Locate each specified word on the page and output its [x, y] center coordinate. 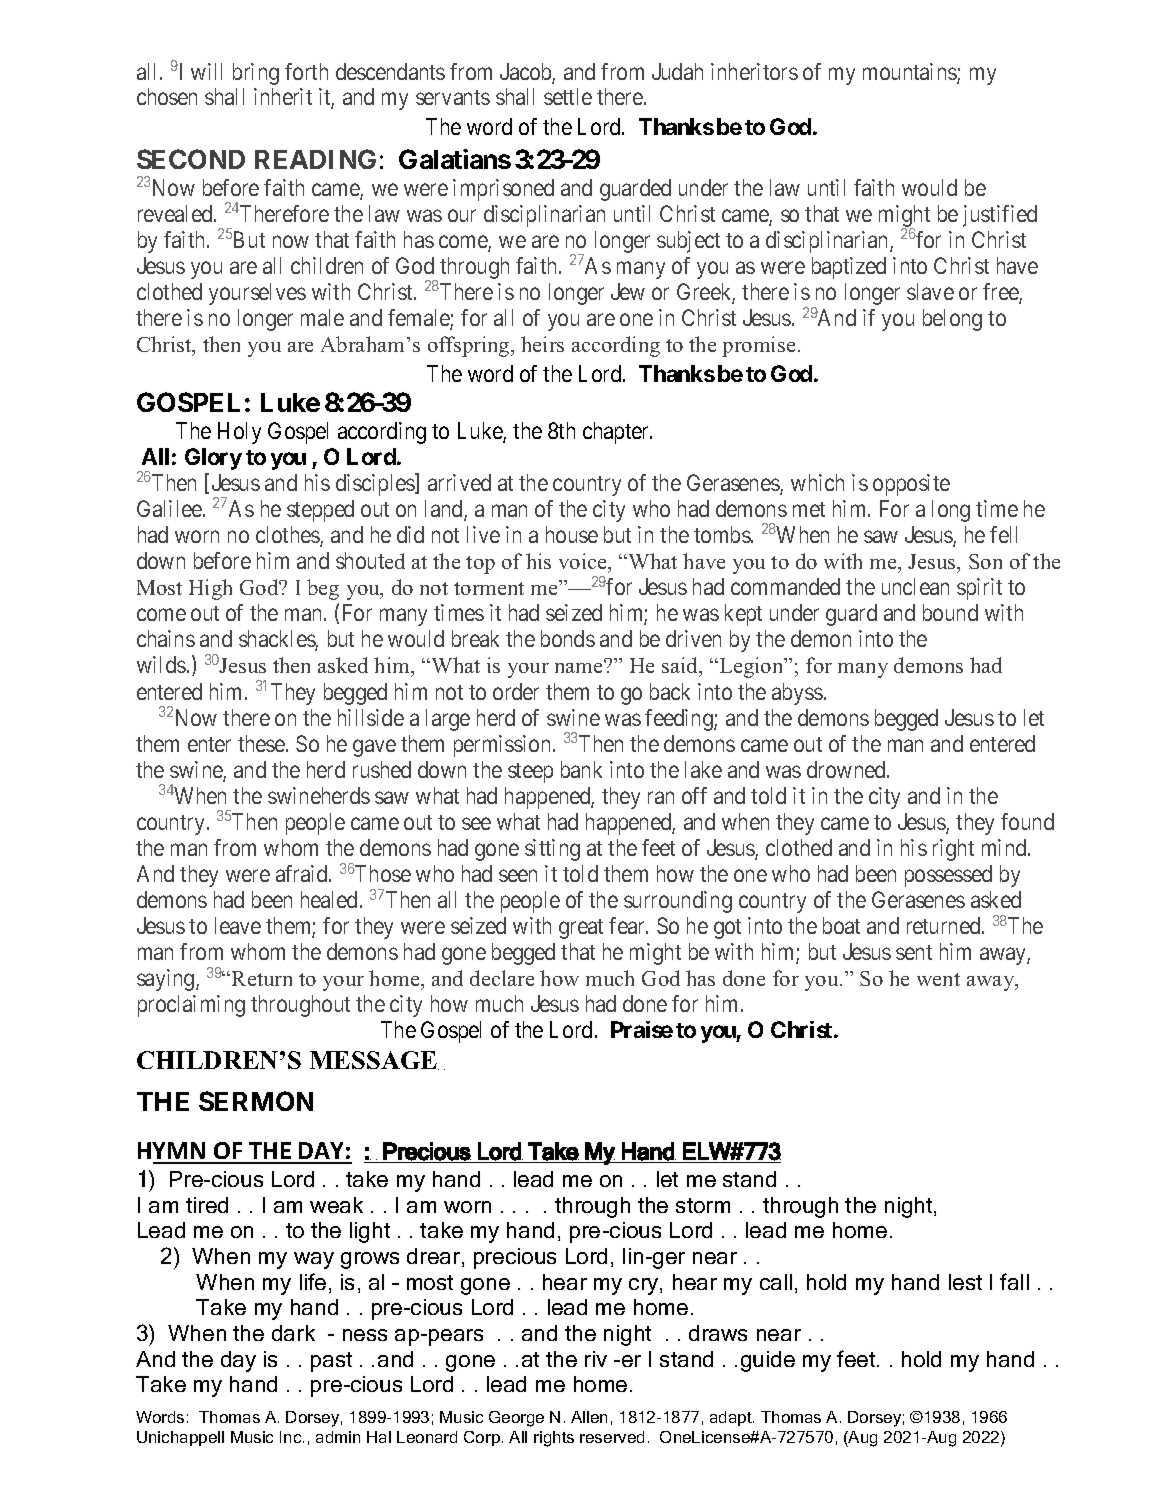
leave [238, 925]
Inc [292, 1437]
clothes [288, 536]
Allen [589, 1417]
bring [256, 74]
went [938, 979]
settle [568, 96]
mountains [910, 73]
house [572, 534]
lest [965, 1282]
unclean [915, 586]
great [581, 929]
